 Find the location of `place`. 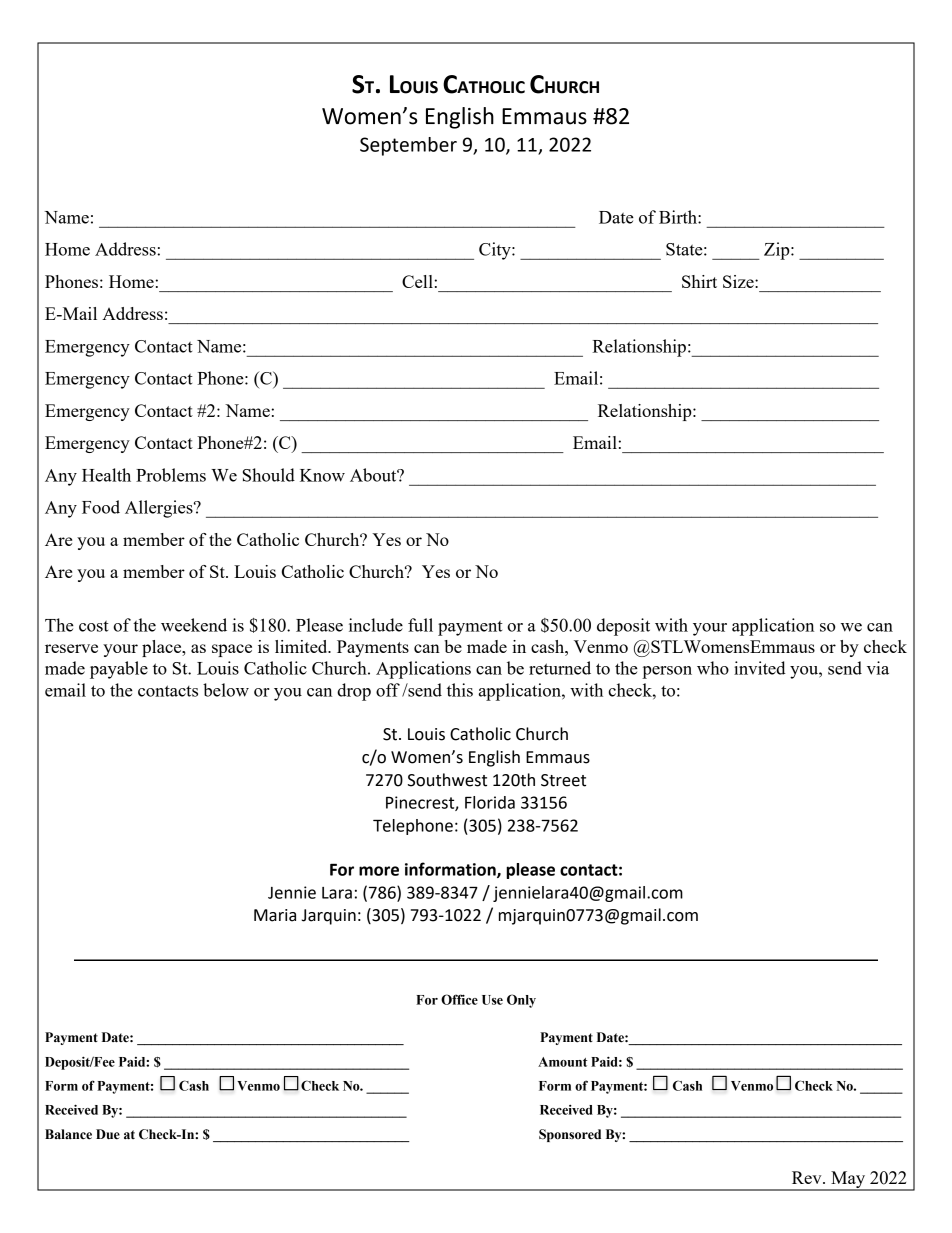

place is located at coordinates (163, 648).
